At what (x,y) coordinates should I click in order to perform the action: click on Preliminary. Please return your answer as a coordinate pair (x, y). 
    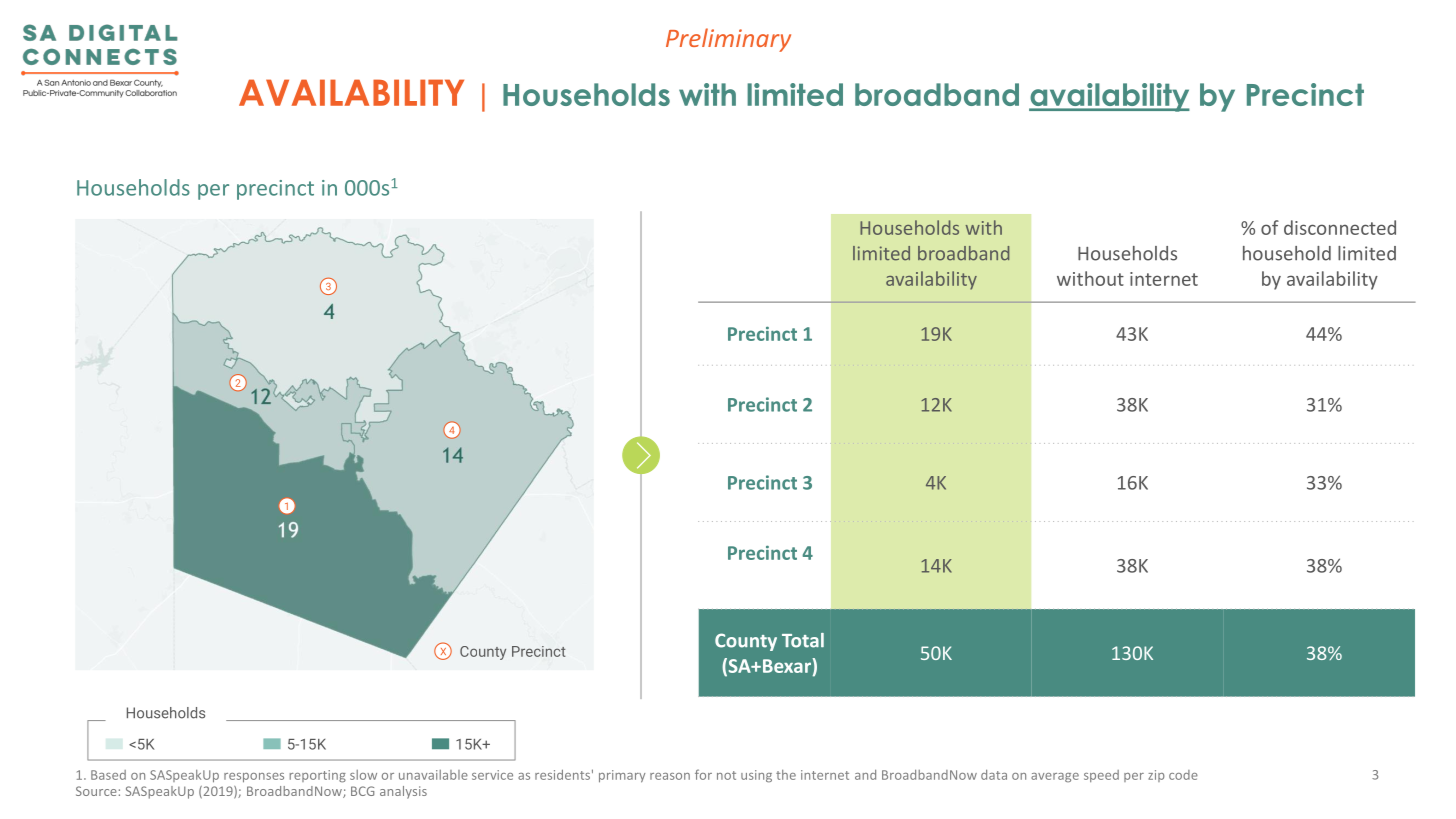
    Looking at the image, I should click on (728, 40).
